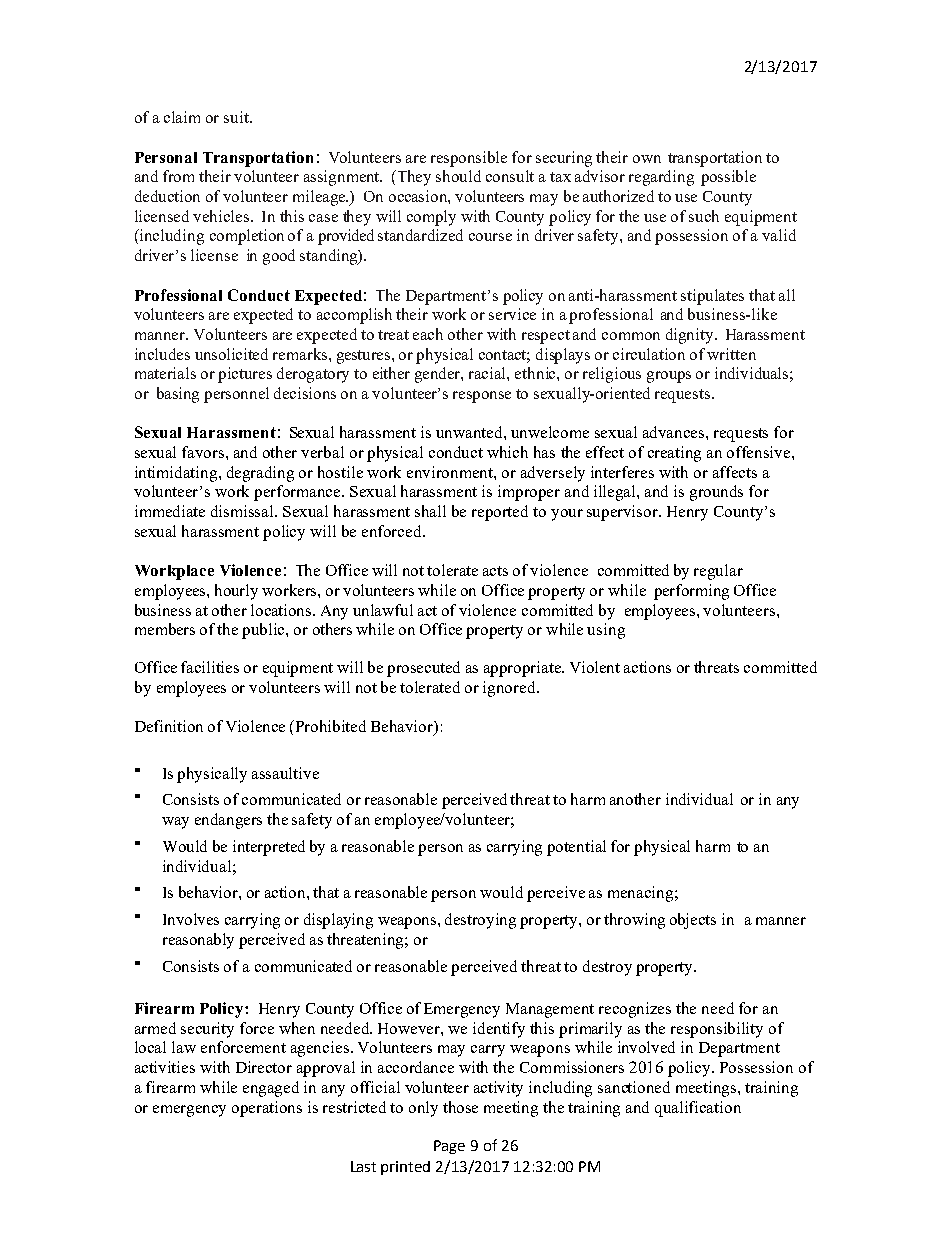 Image resolution: width=952 pixels, height=1233 pixels. I want to click on Page, so click(449, 1147).
